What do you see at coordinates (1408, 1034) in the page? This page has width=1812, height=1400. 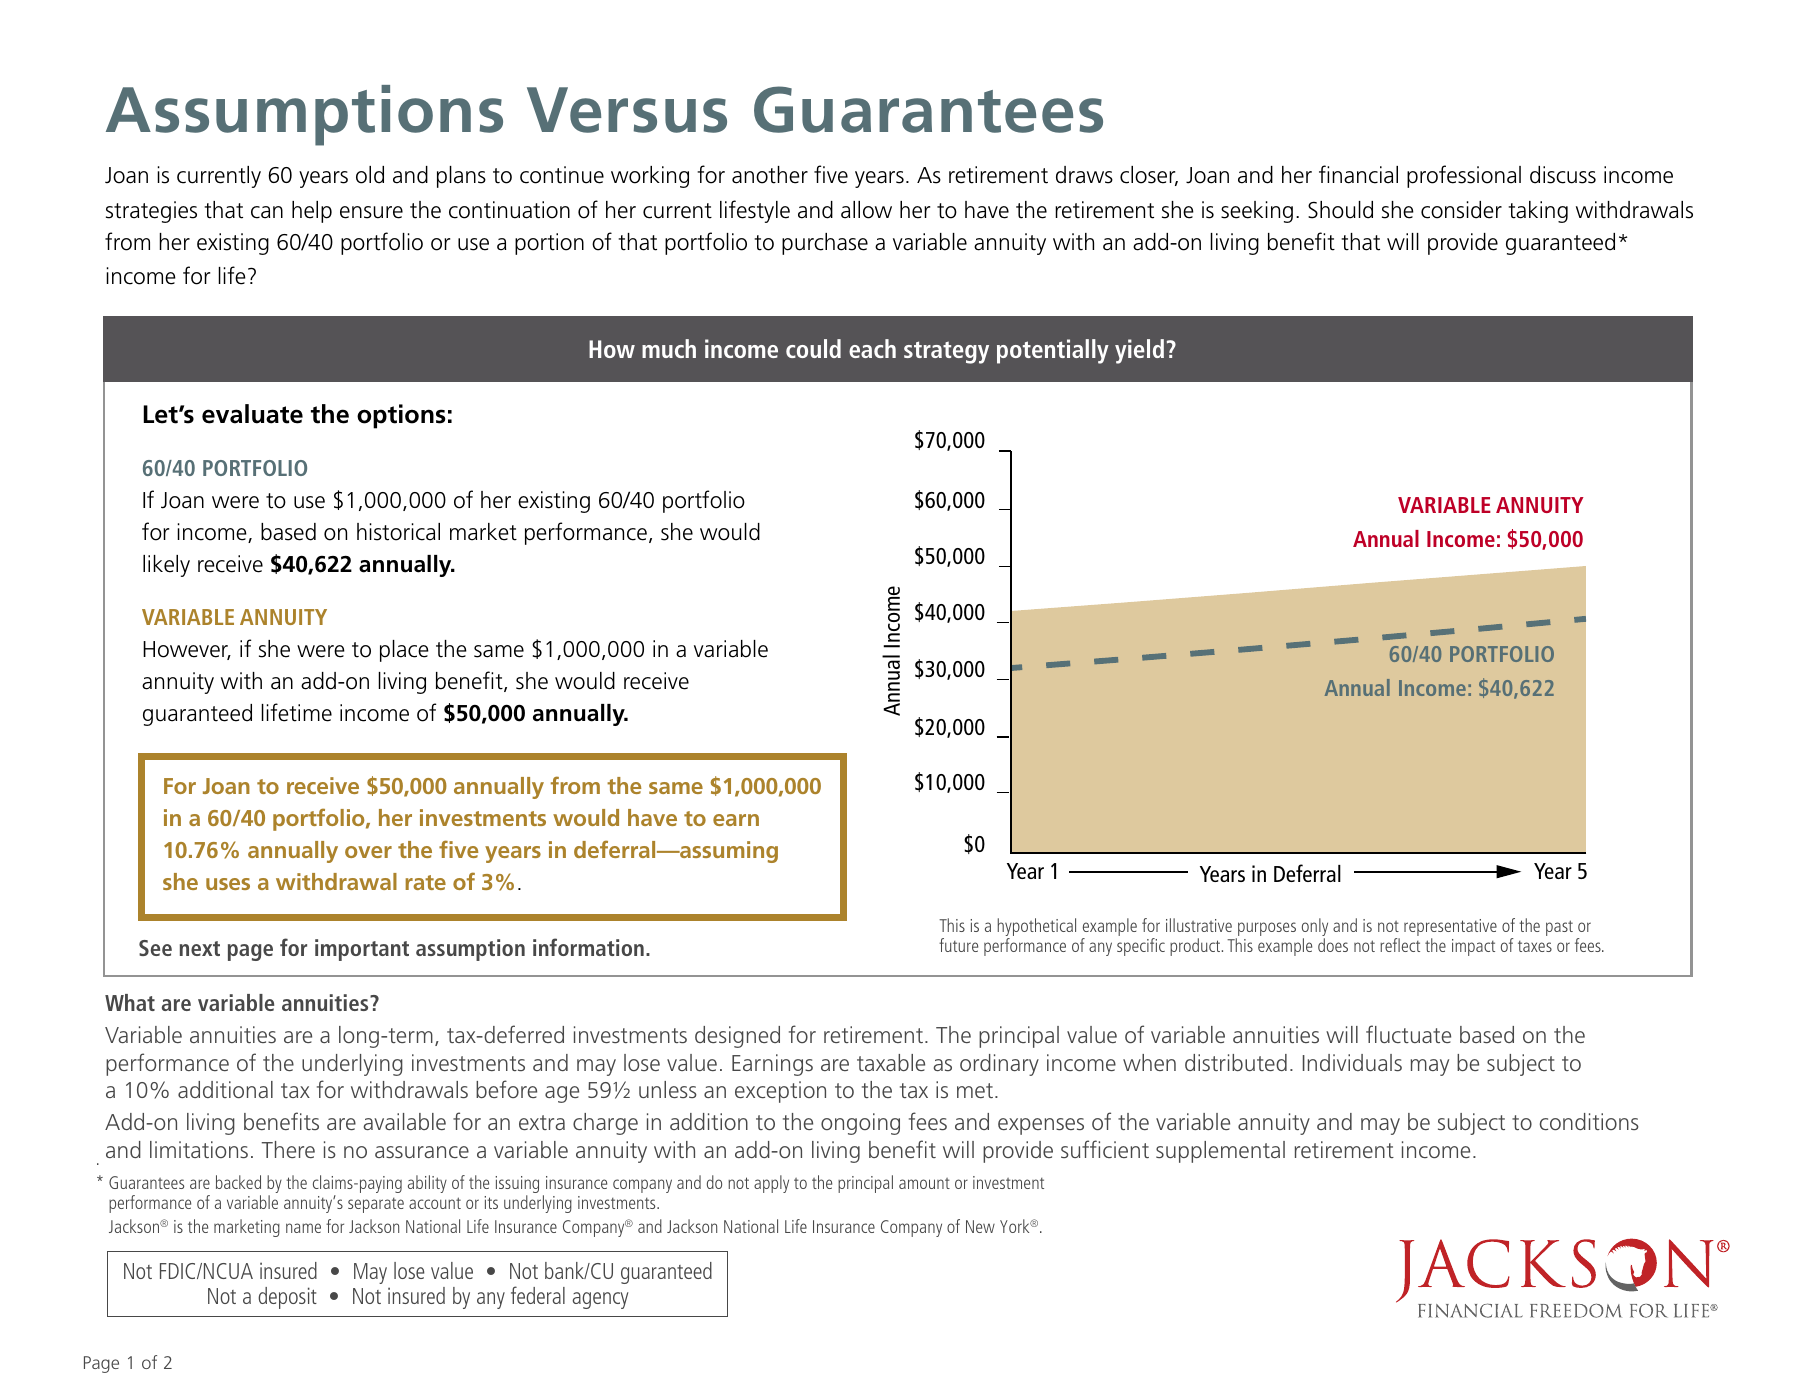 I see `fluctuate` at bounding box center [1408, 1034].
